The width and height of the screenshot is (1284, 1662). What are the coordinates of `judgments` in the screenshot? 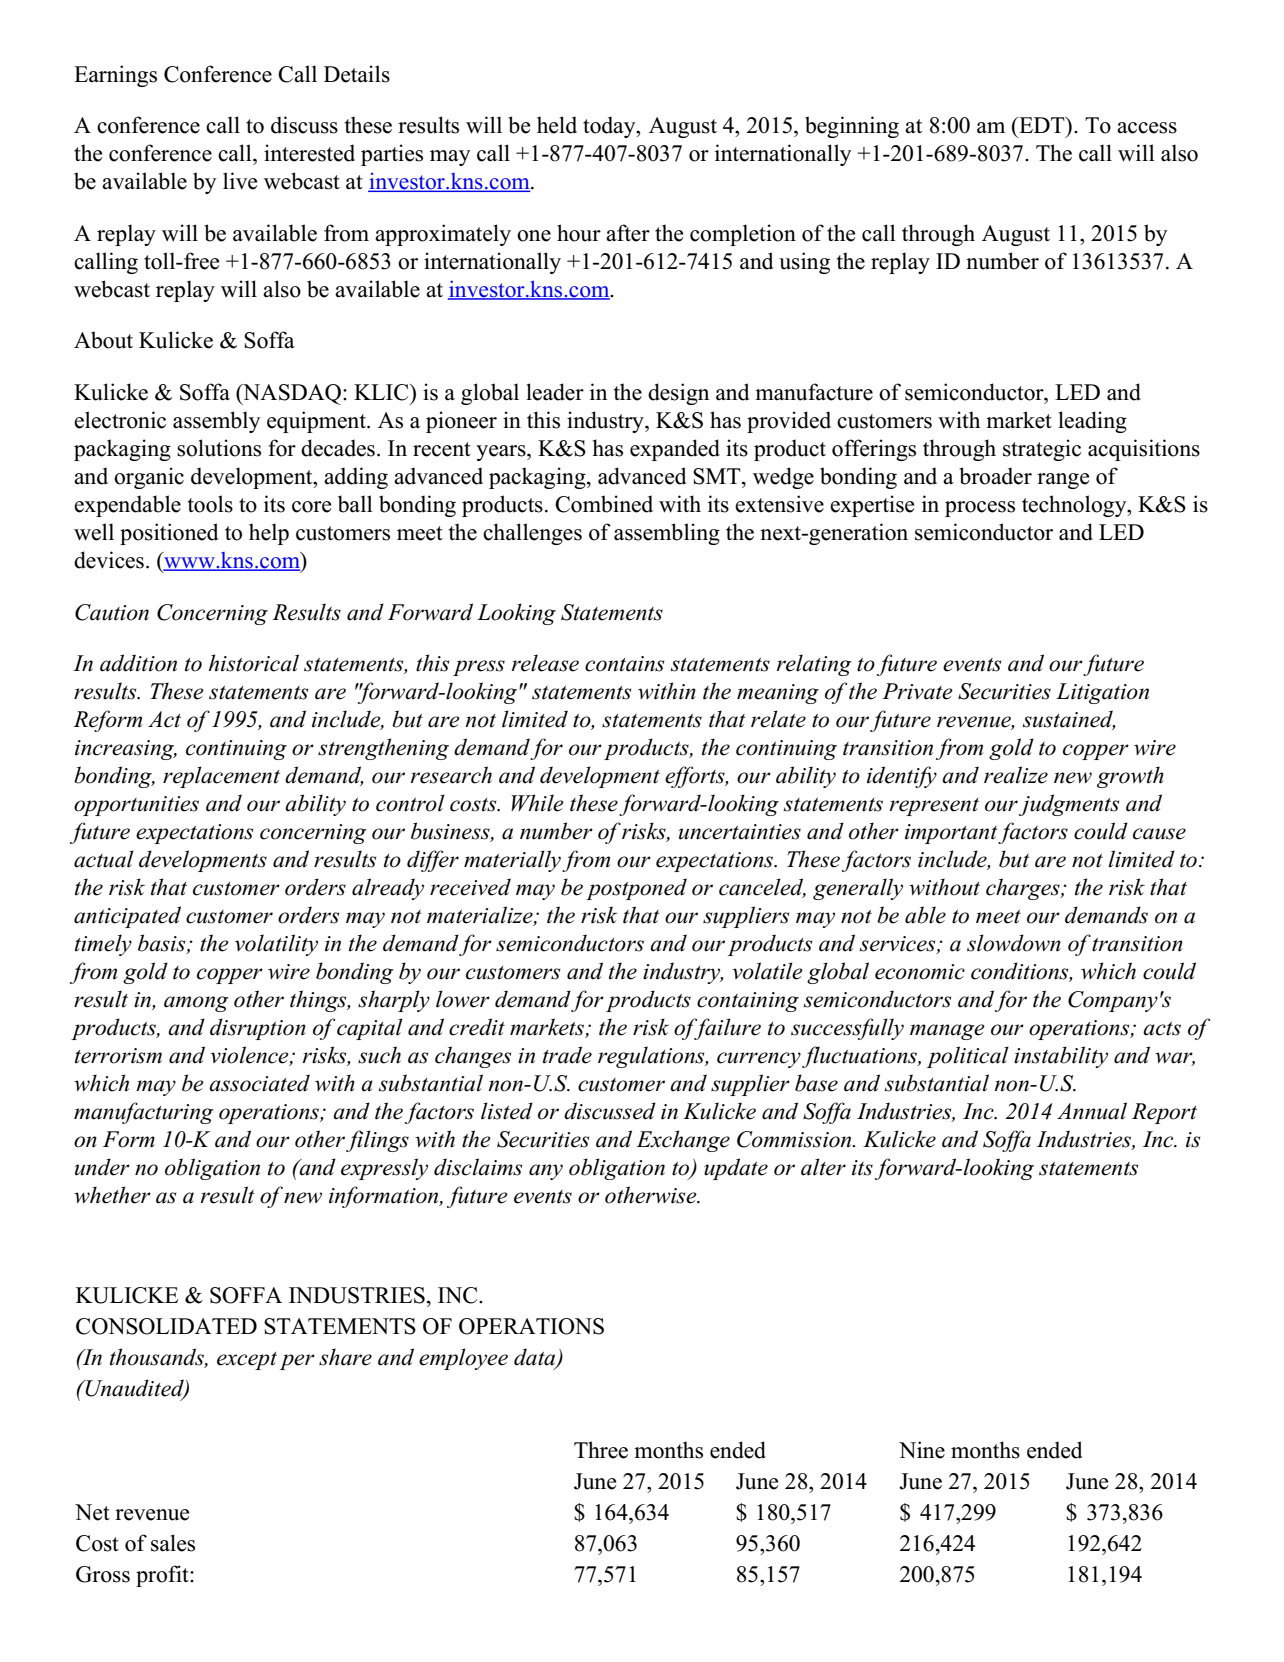 It's located at (1069, 805).
